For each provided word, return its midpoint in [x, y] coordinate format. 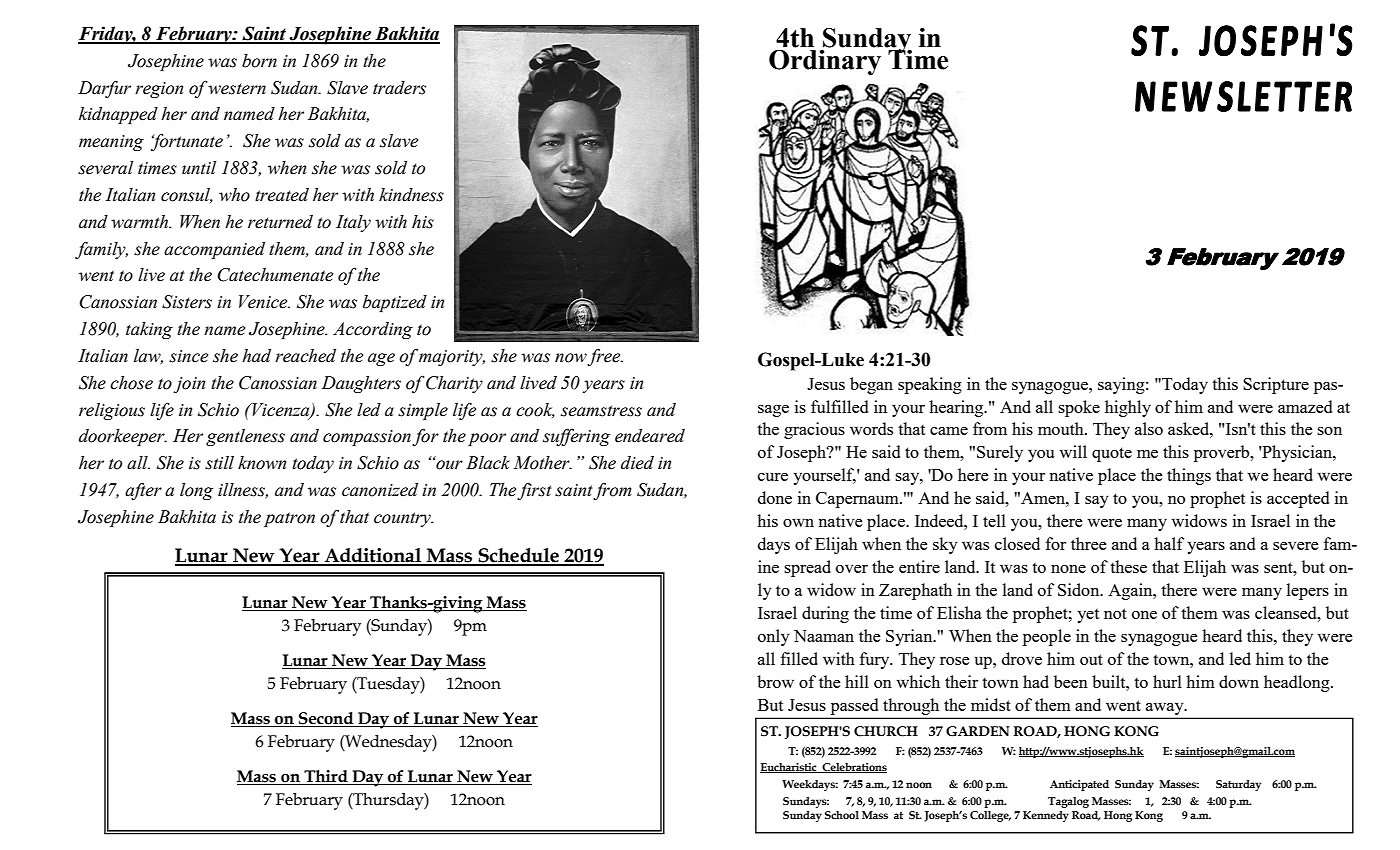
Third [326, 776]
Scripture [1276, 385]
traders [399, 88]
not [1115, 613]
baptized [395, 303]
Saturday [1238, 785]
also [1149, 428]
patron [289, 519]
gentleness [245, 437]
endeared [650, 436]
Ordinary [825, 62]
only [774, 637]
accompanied [214, 250]
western [237, 89]
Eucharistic [789, 768]
